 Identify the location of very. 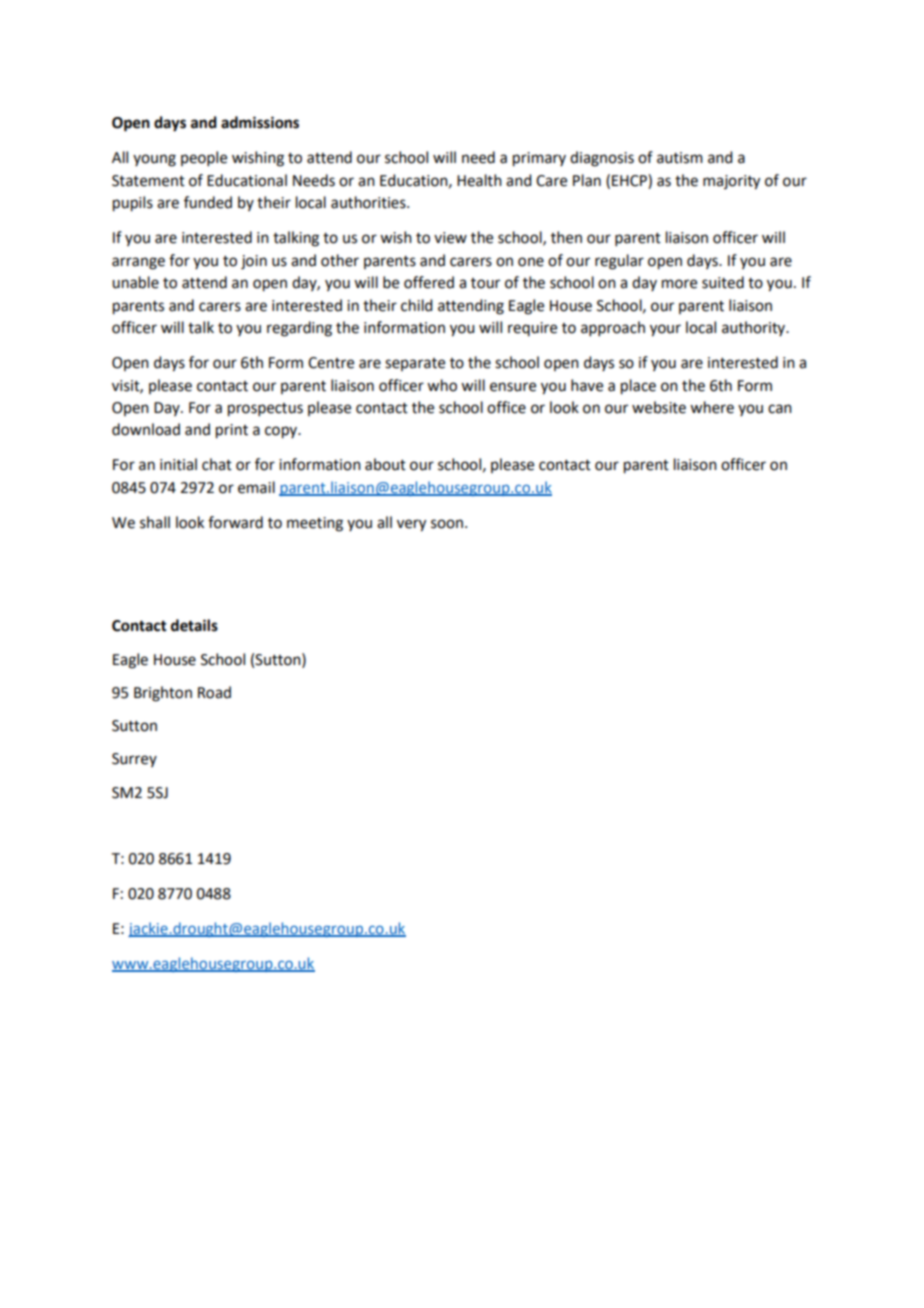
(411, 525).
